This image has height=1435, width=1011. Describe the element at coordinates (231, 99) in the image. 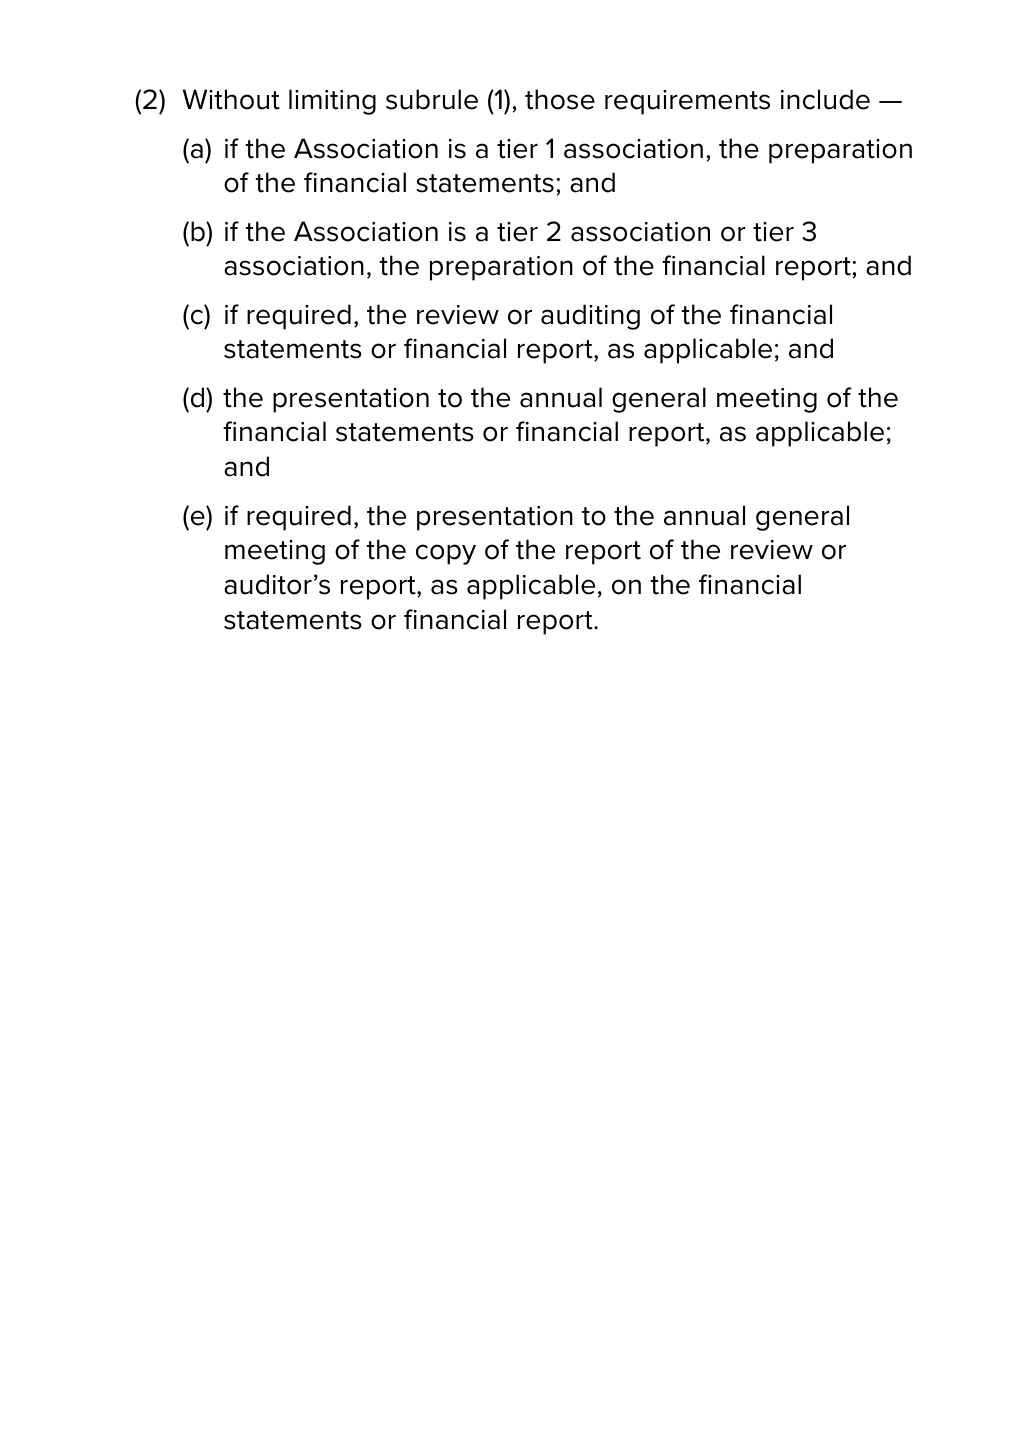

I see `Without` at that location.
